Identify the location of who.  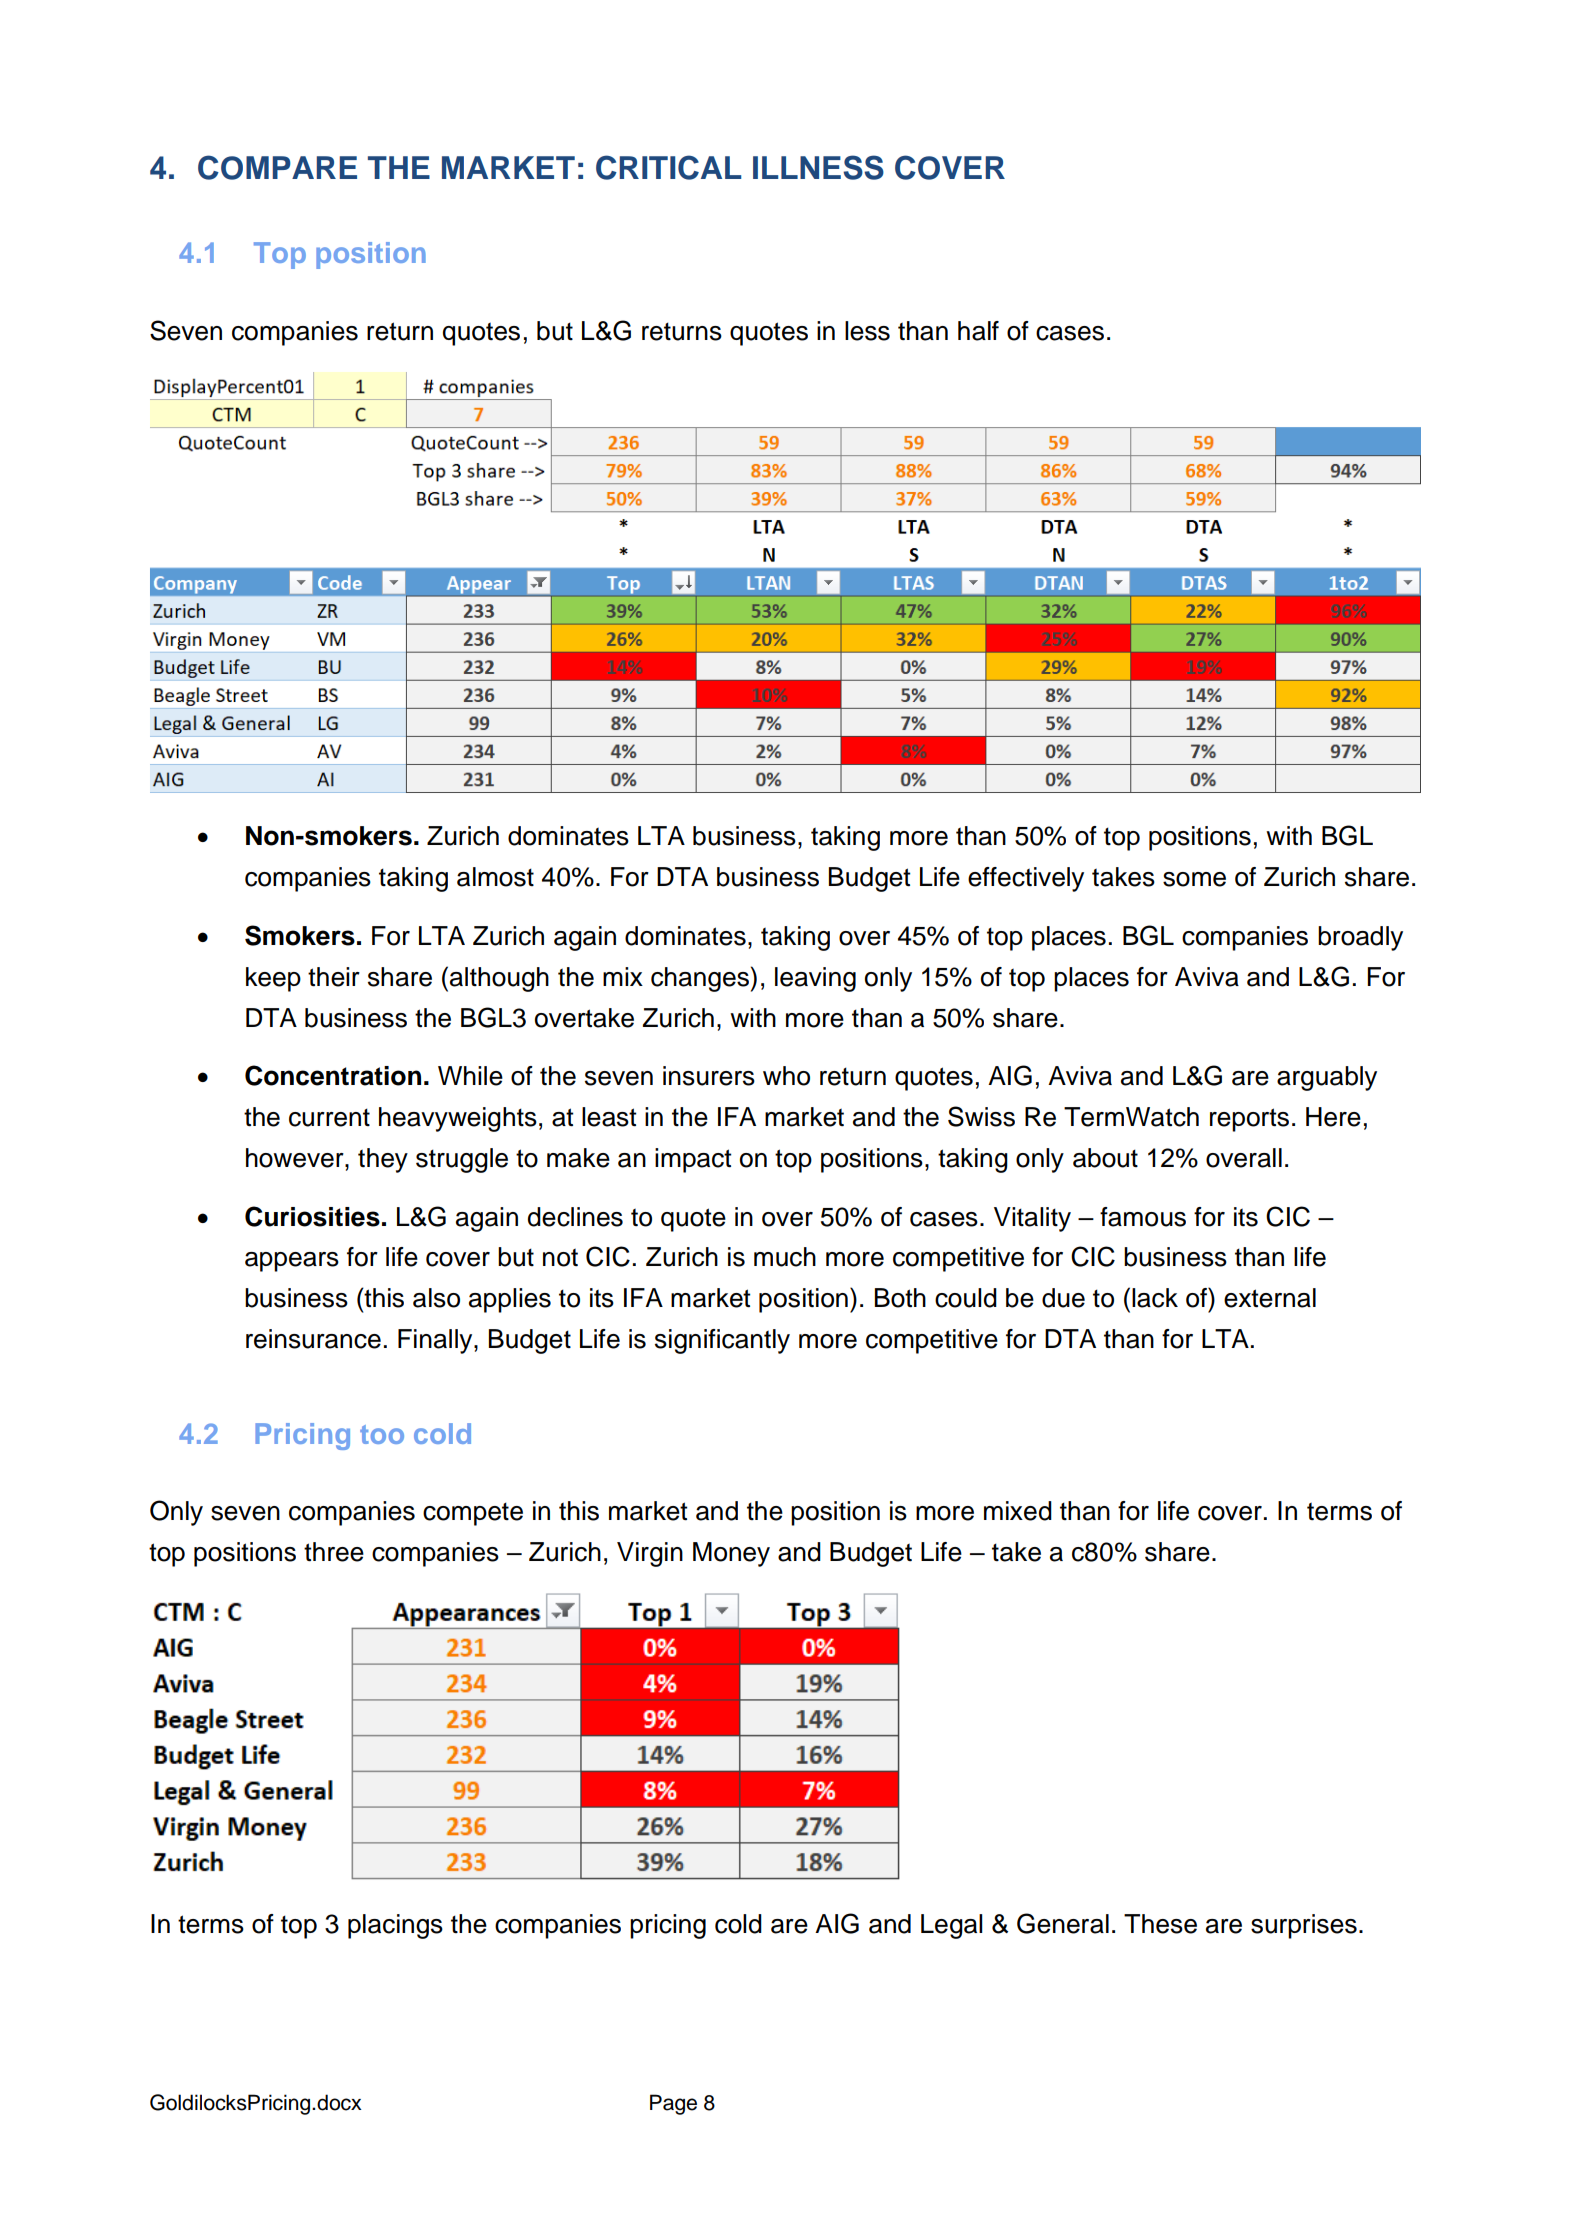
(786, 1076).
